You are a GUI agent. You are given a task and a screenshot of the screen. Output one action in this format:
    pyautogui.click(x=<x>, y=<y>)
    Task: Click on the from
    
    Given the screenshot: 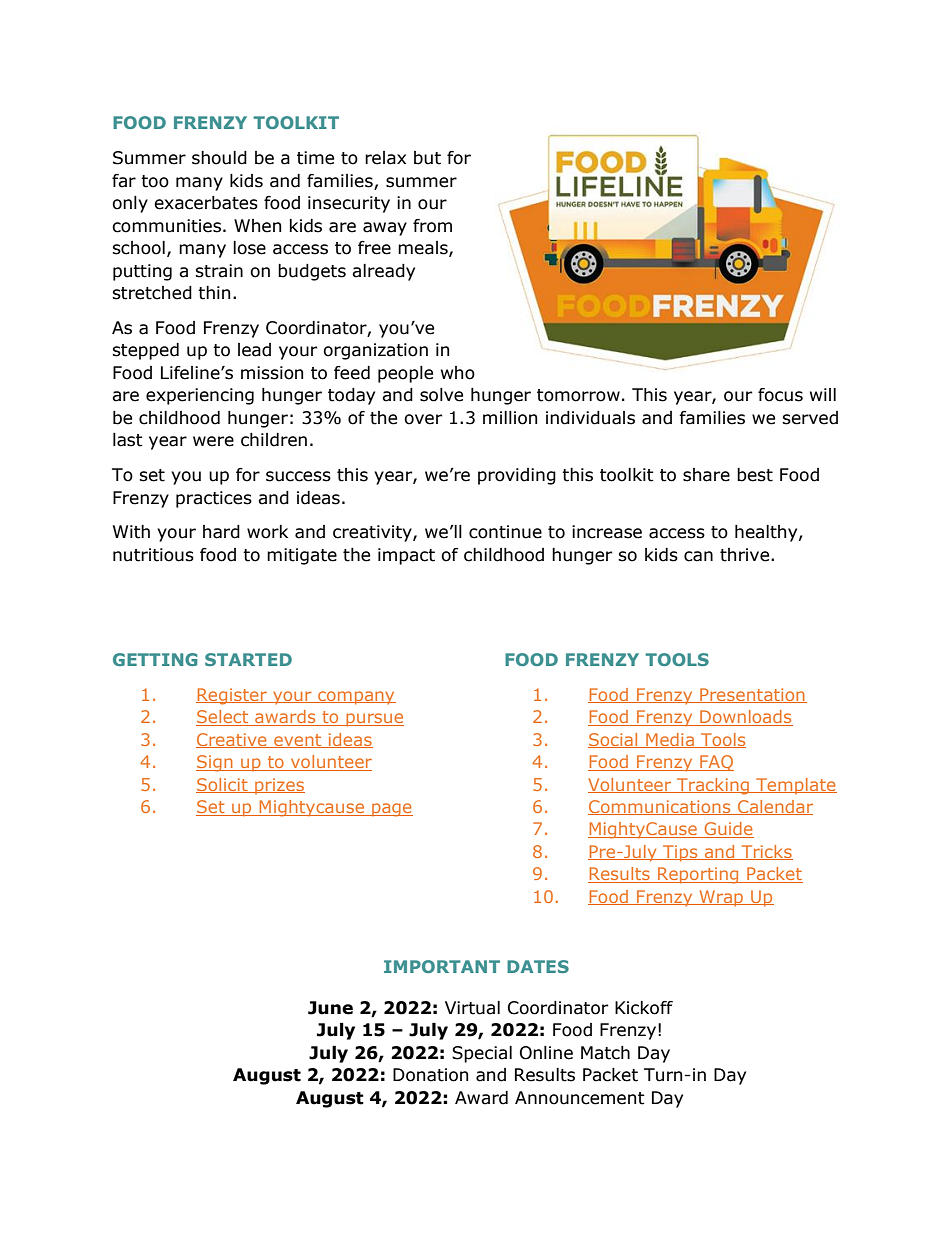 What is the action you would take?
    pyautogui.click(x=432, y=226)
